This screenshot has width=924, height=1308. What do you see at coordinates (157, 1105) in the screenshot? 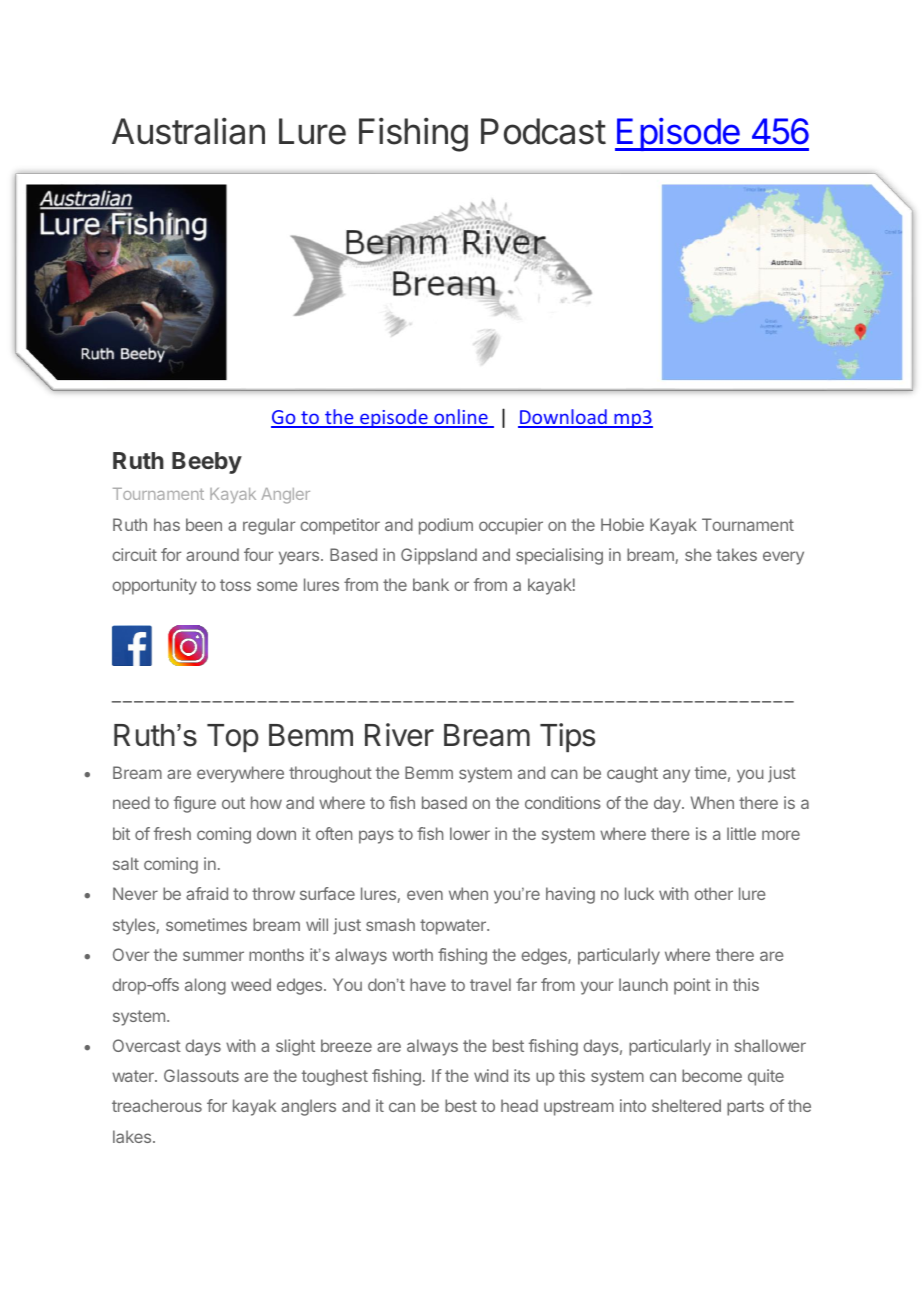
I see `treacherous` at bounding box center [157, 1105].
